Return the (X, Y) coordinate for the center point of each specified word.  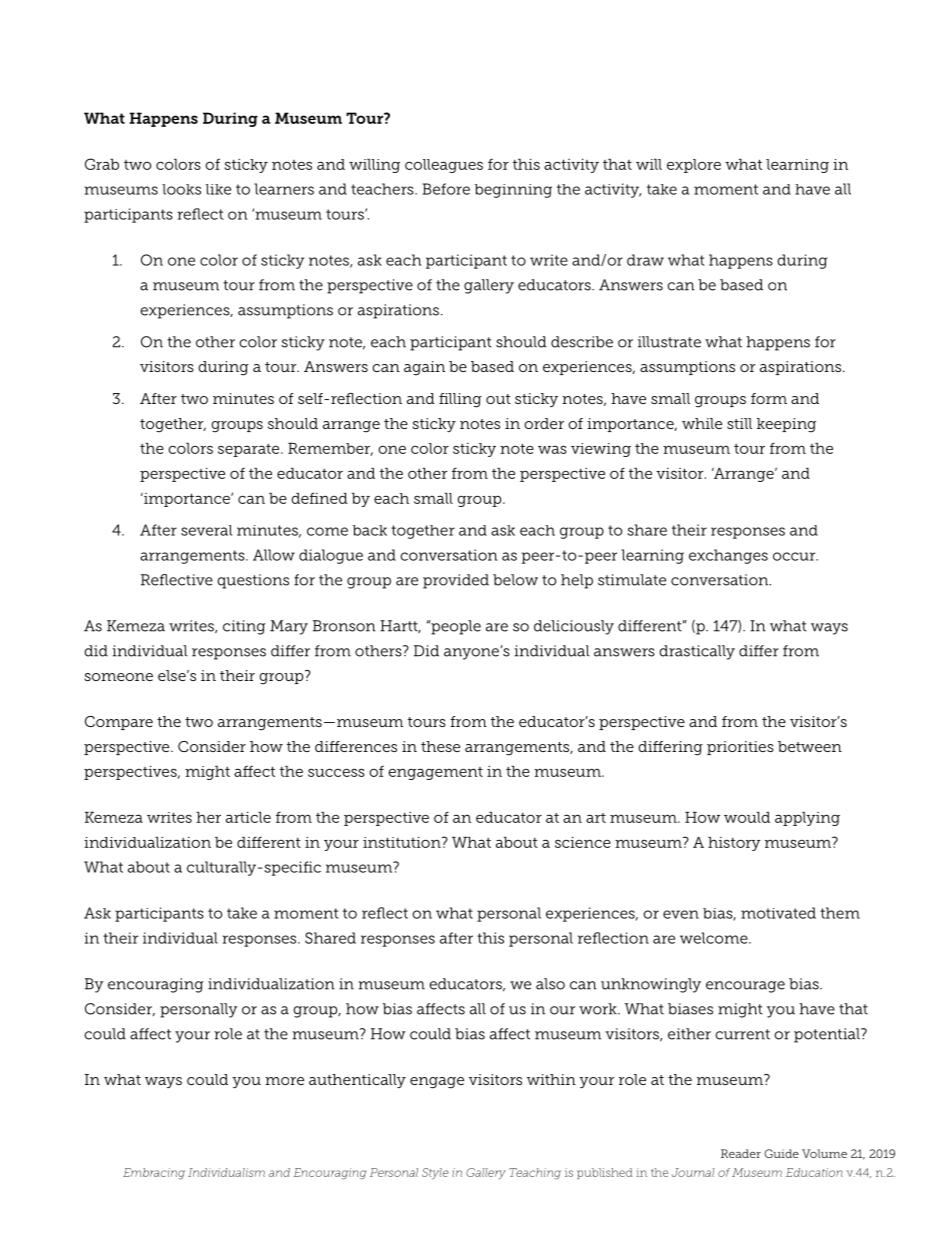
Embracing (154, 1174)
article (248, 817)
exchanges (728, 556)
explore (694, 166)
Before (446, 189)
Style (435, 1174)
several (206, 530)
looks (181, 189)
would (747, 817)
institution (403, 842)
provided (456, 581)
